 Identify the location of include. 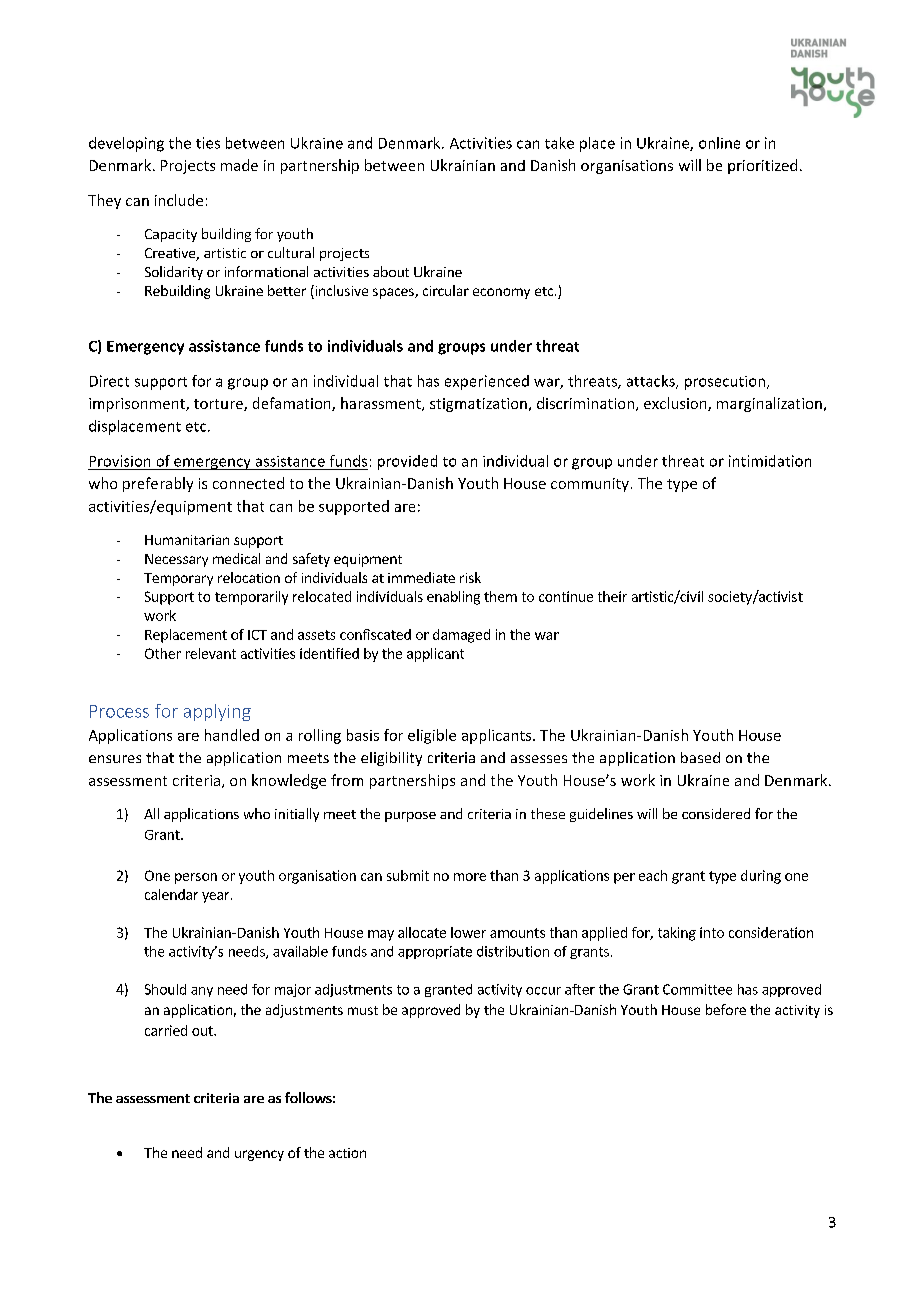
(179, 200).
